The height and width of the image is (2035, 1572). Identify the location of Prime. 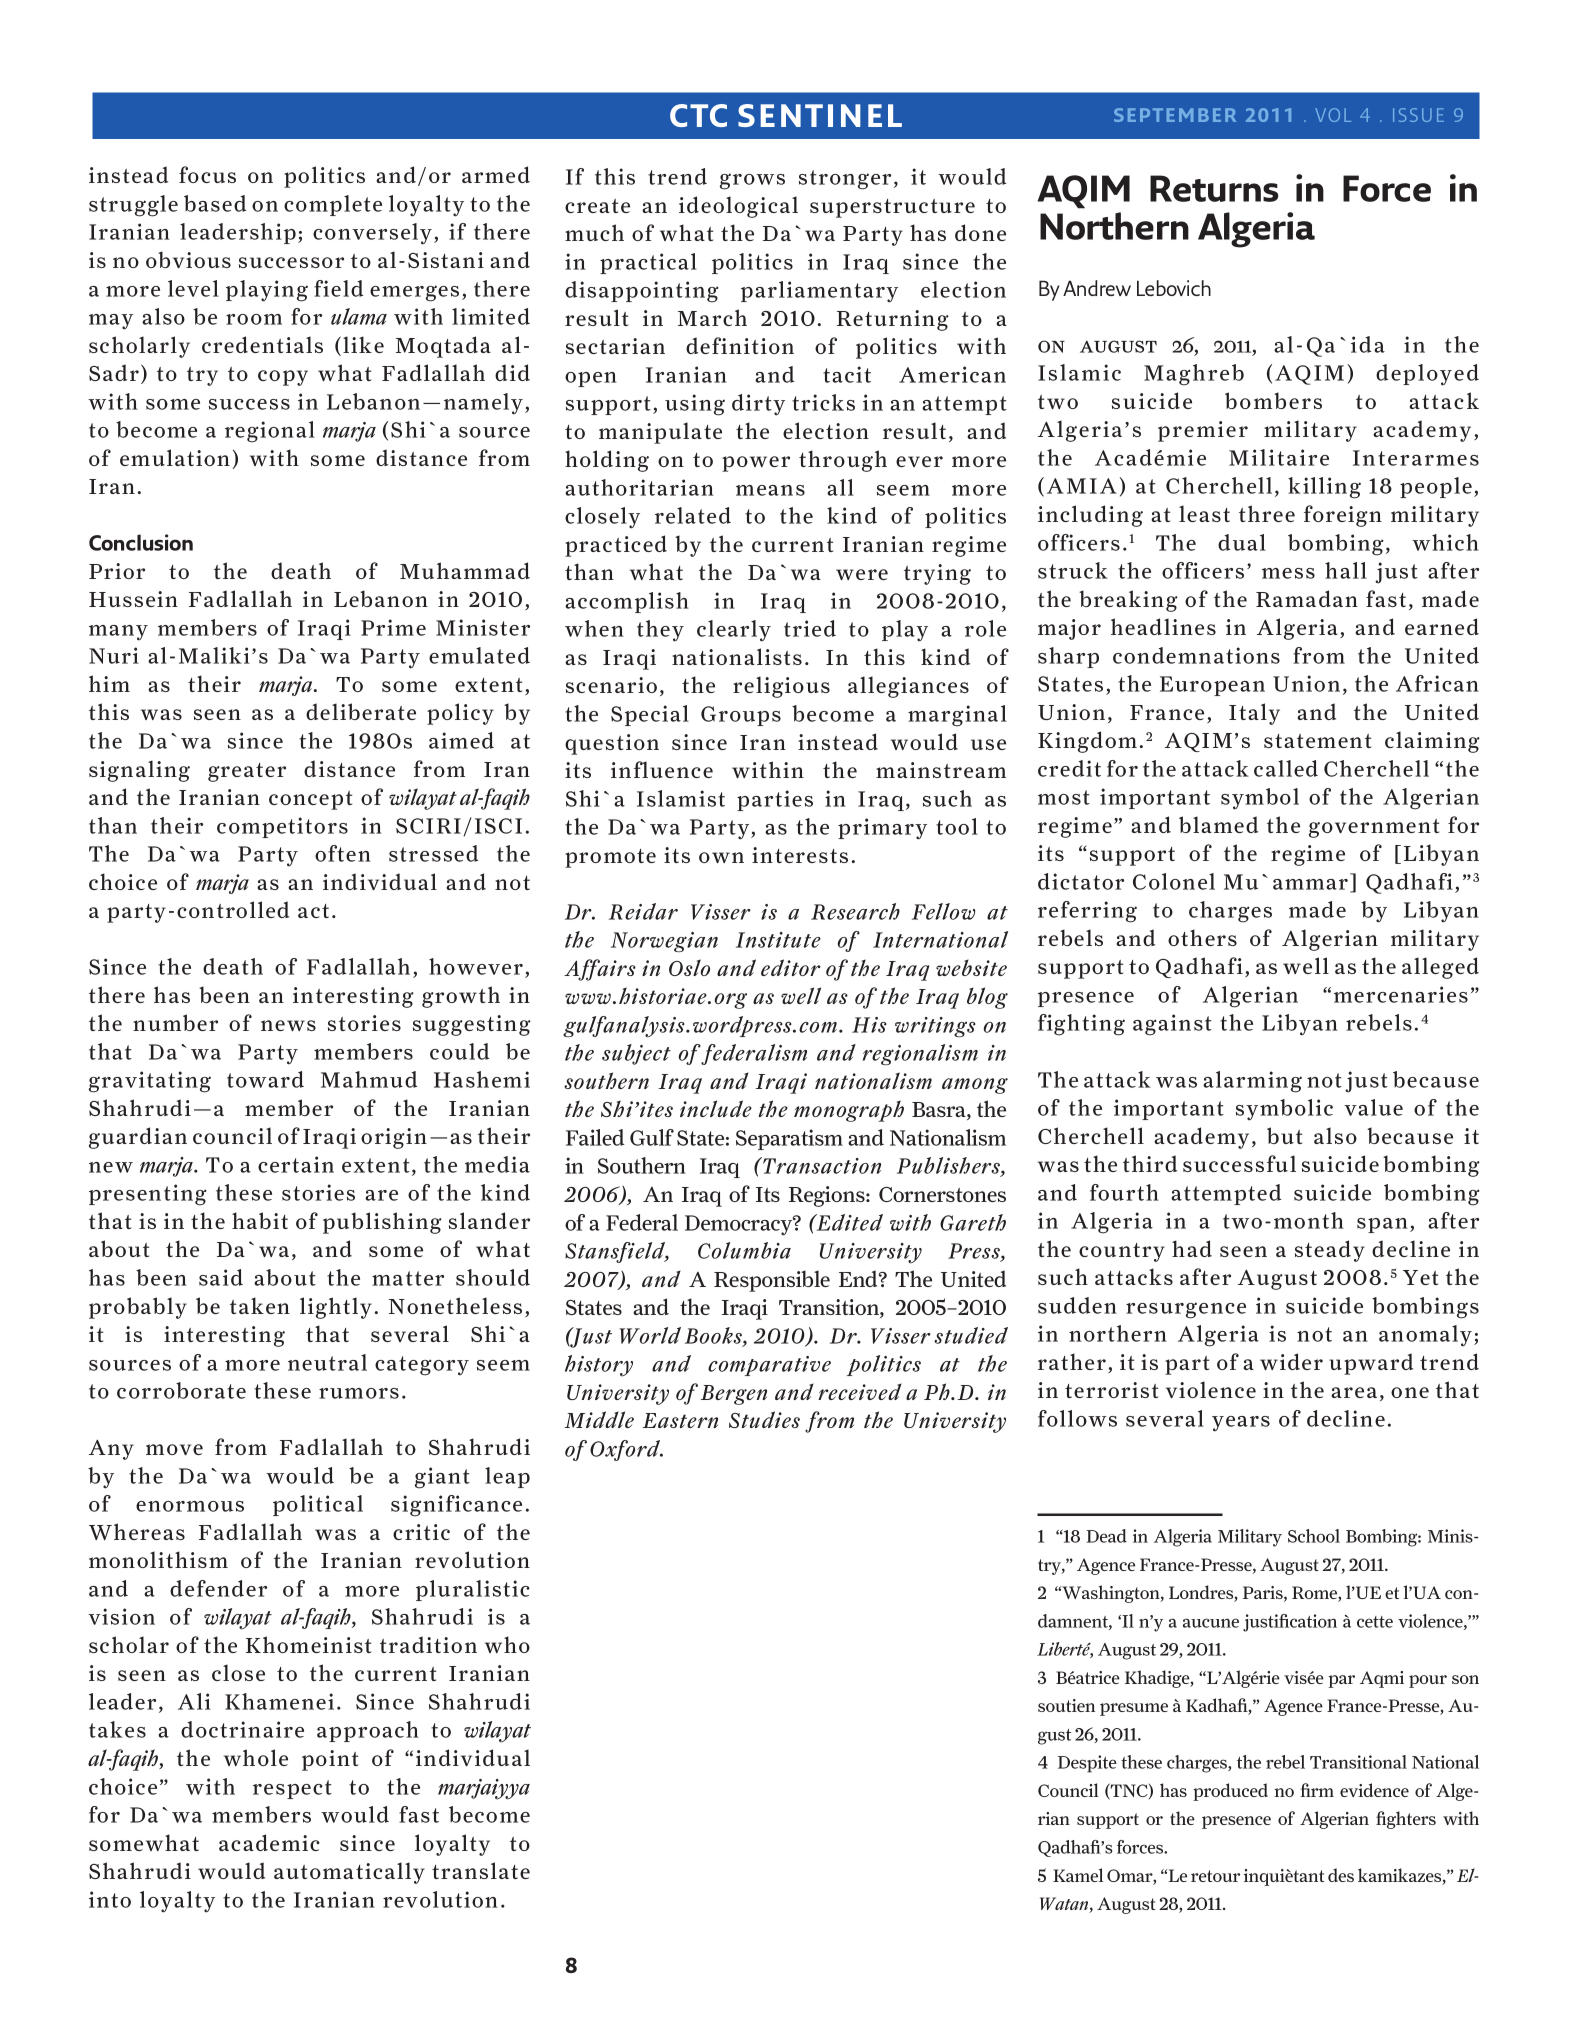
(393, 627).
